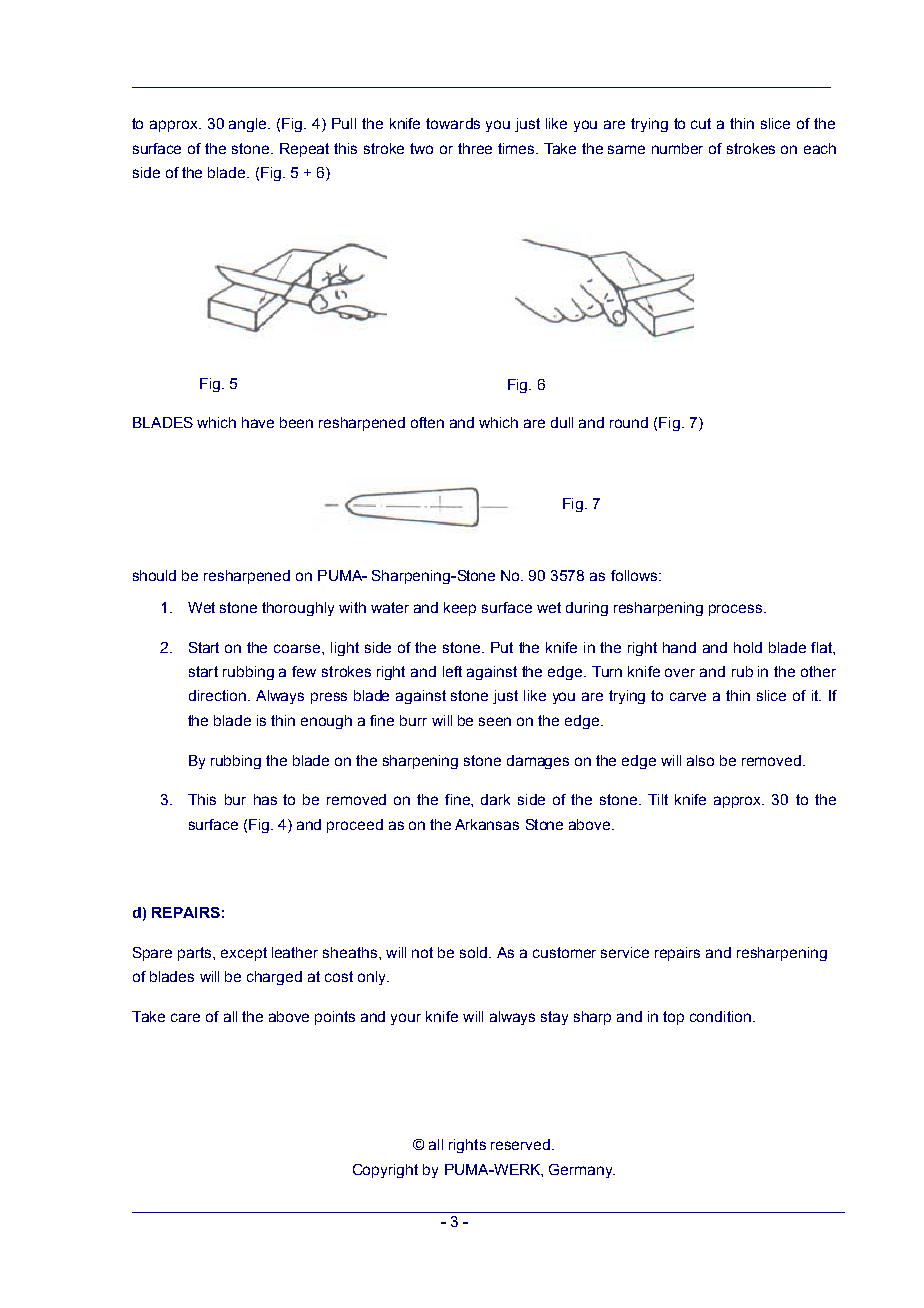  Describe the element at coordinates (625, 952) in the screenshot. I see `service` at that location.
